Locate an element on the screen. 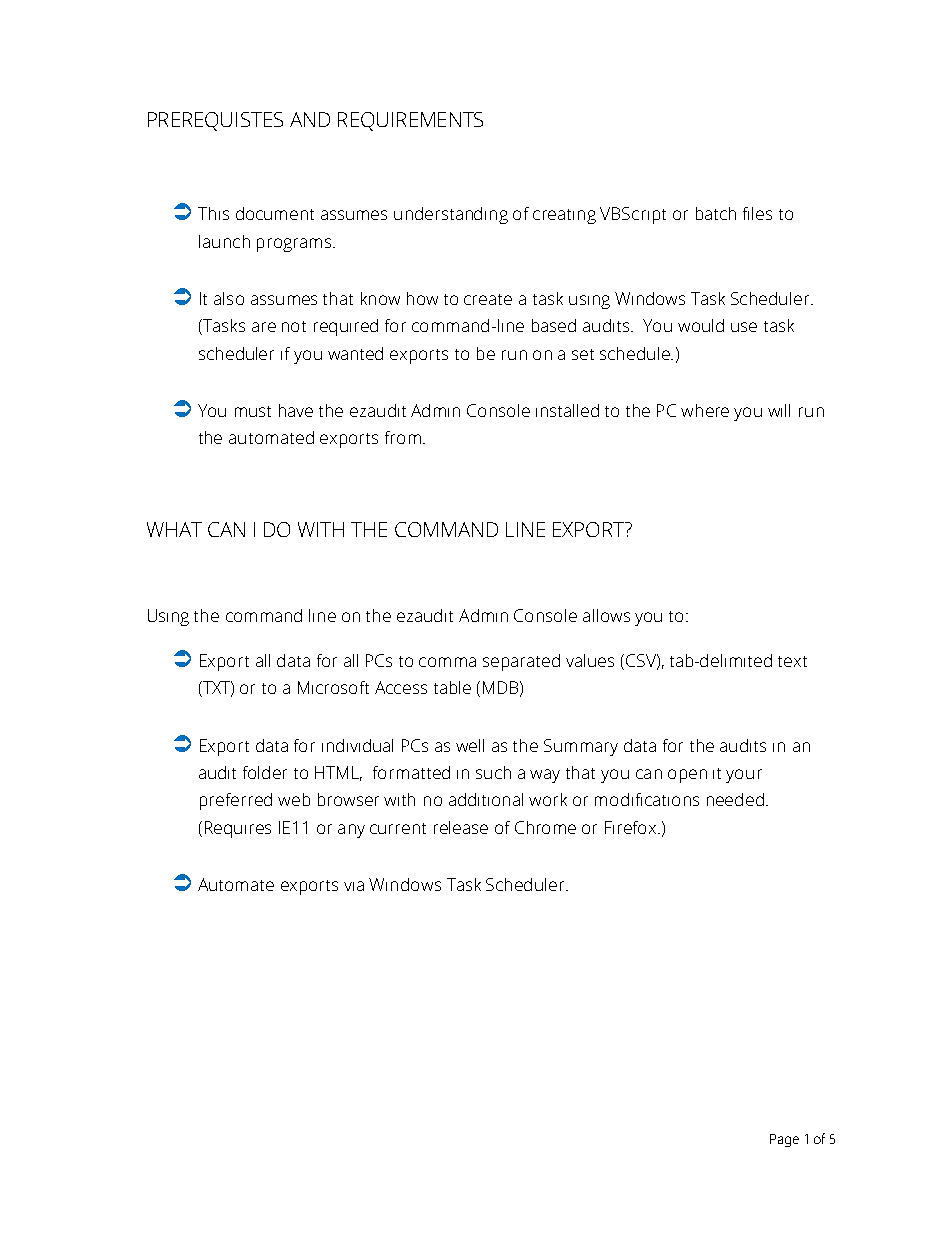  text is located at coordinates (792, 661).
